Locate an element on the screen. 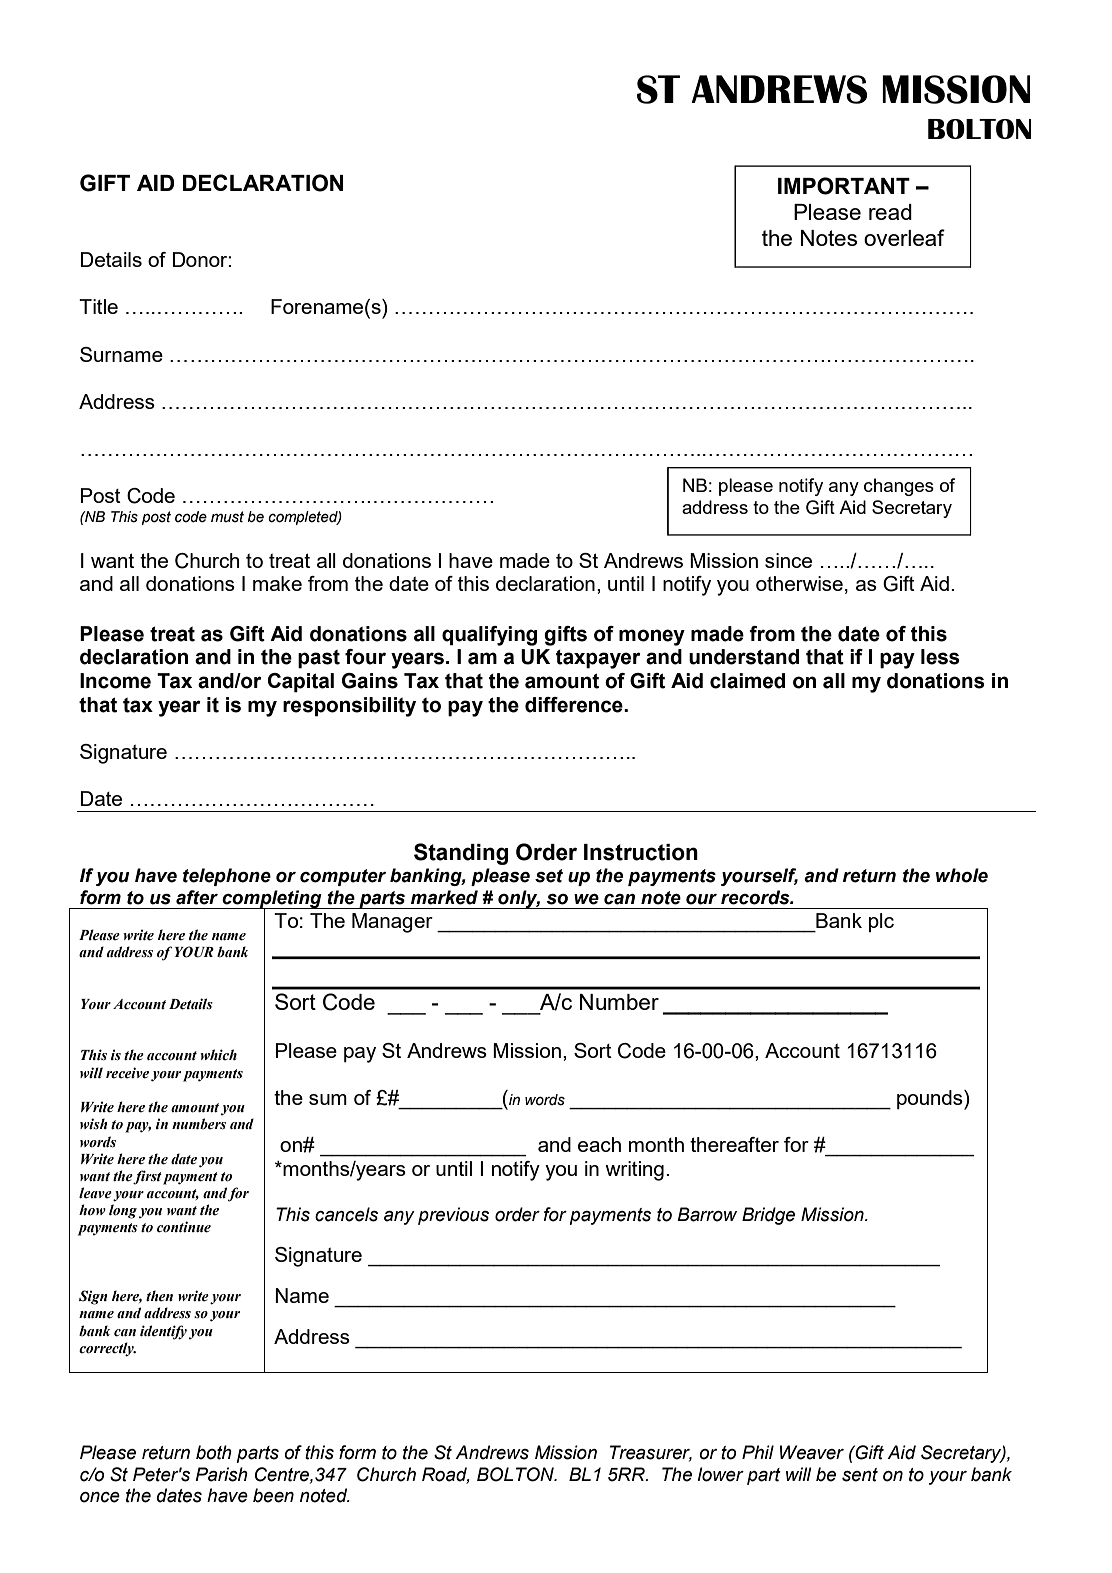 This screenshot has height=1573, width=1112. Income is located at coordinates (115, 681).
